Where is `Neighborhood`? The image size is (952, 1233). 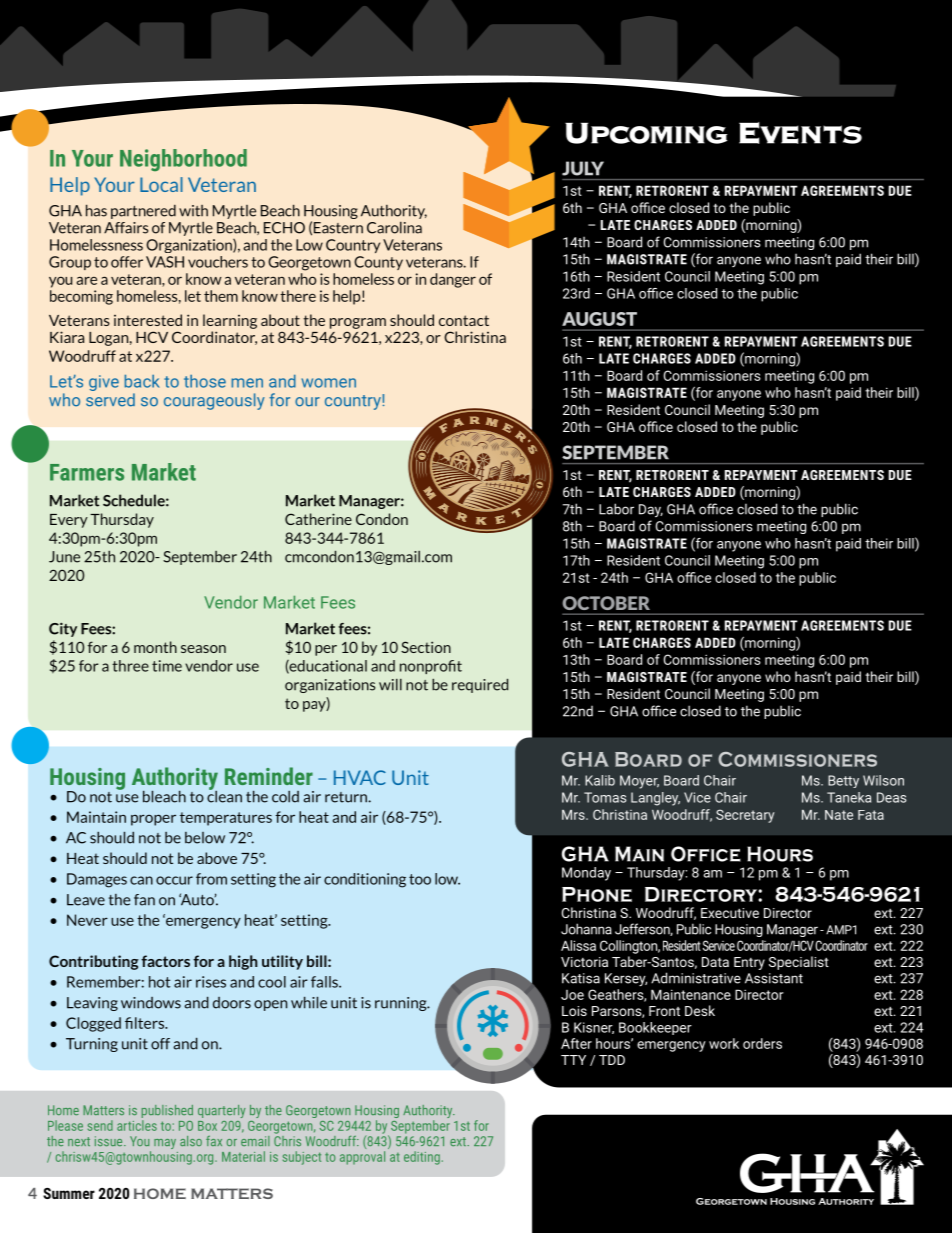
Neighborhood is located at coordinates (183, 160).
